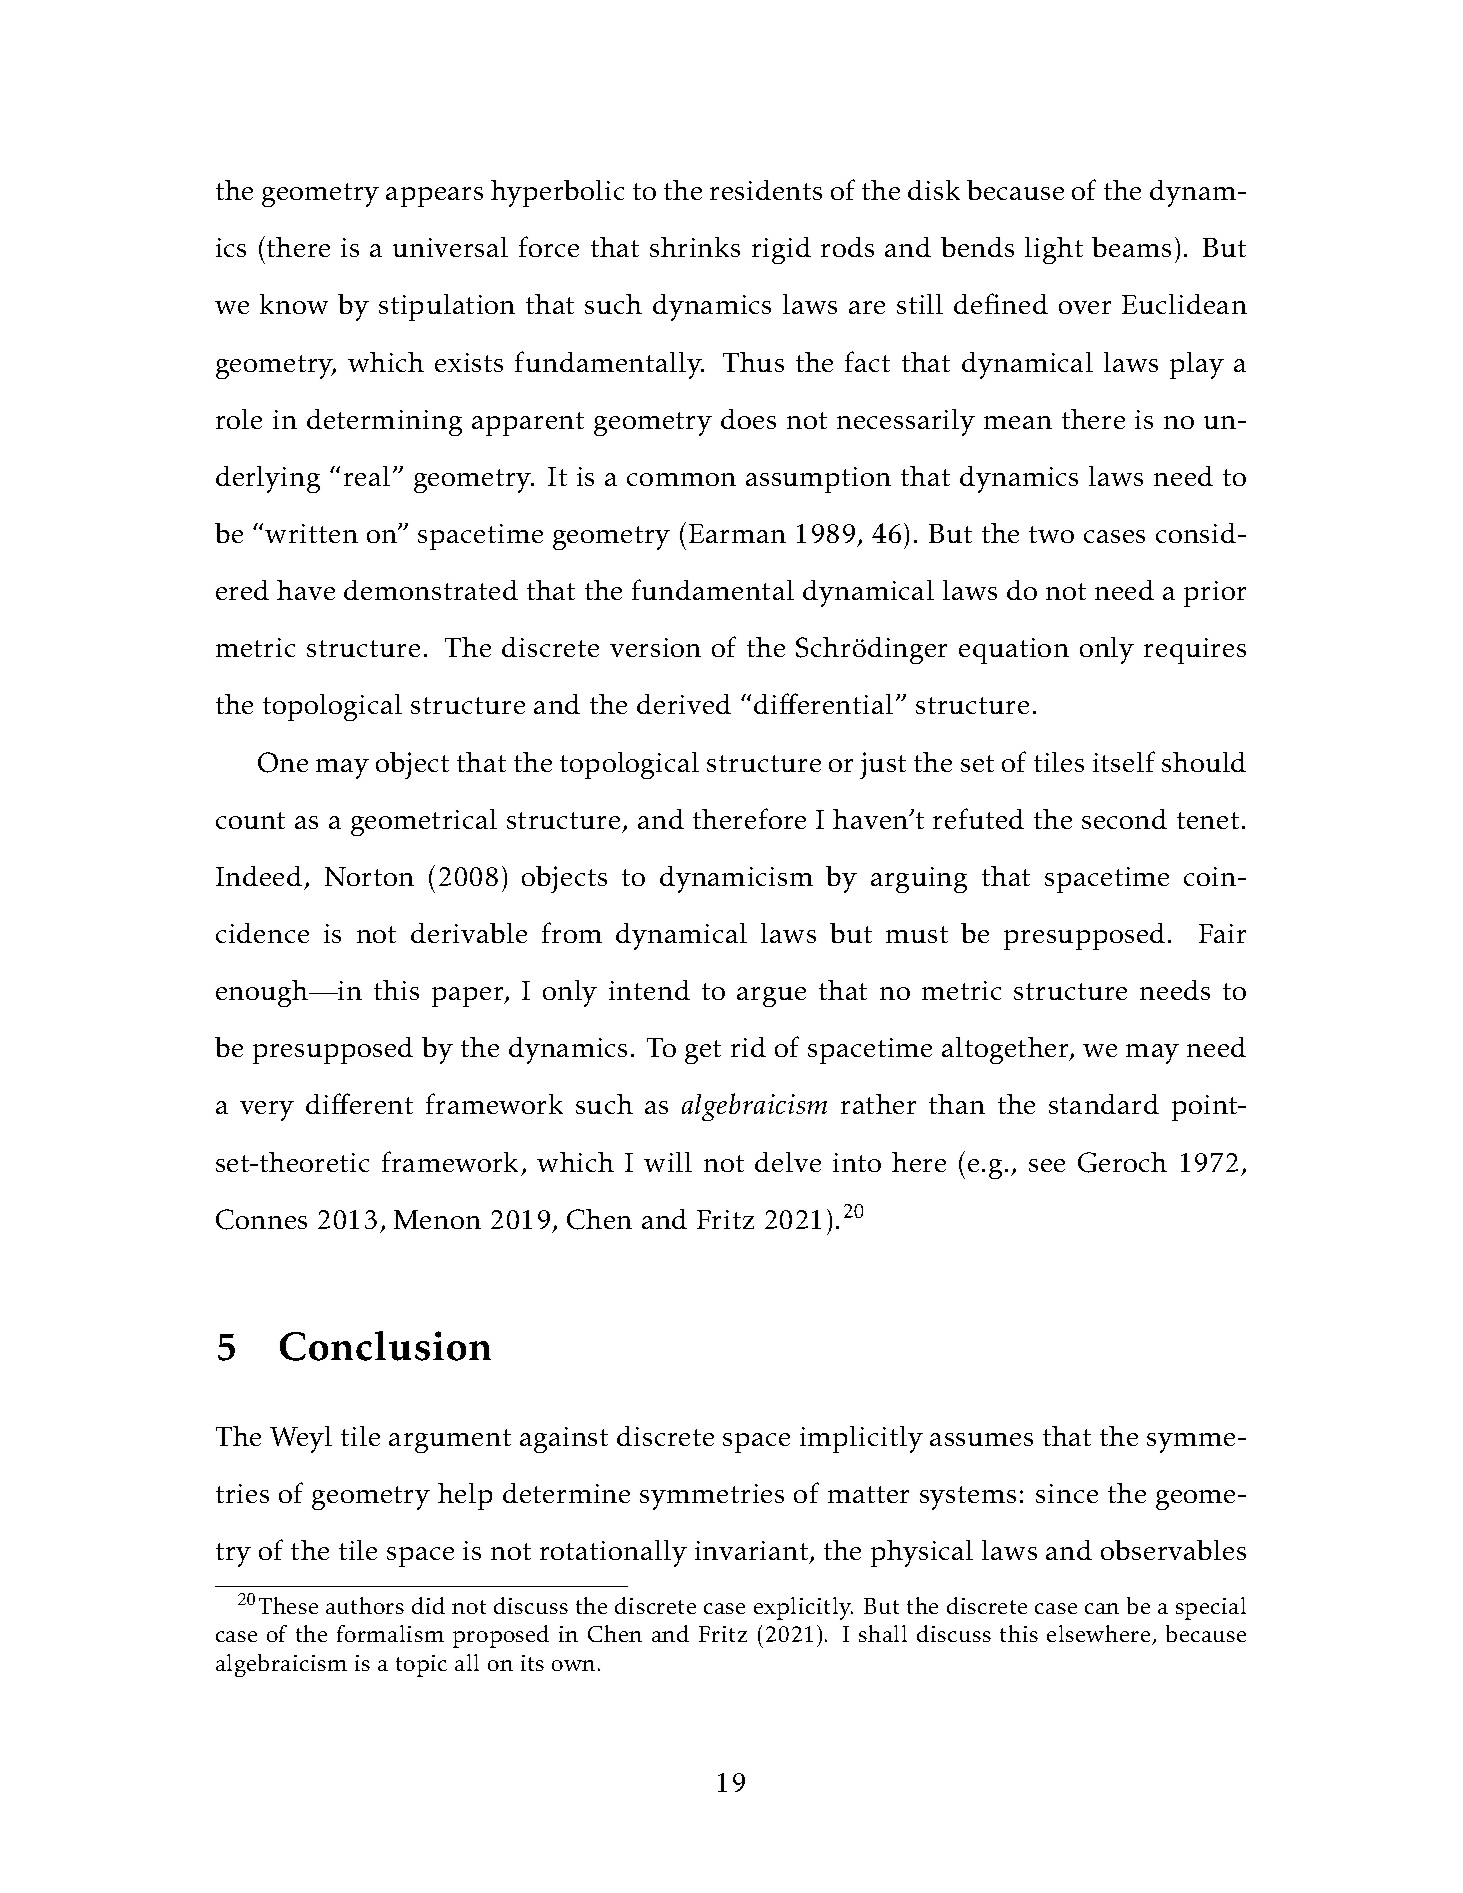 The image size is (1463, 1893). What do you see at coordinates (1131, 247) in the page?
I see `beams` at bounding box center [1131, 247].
